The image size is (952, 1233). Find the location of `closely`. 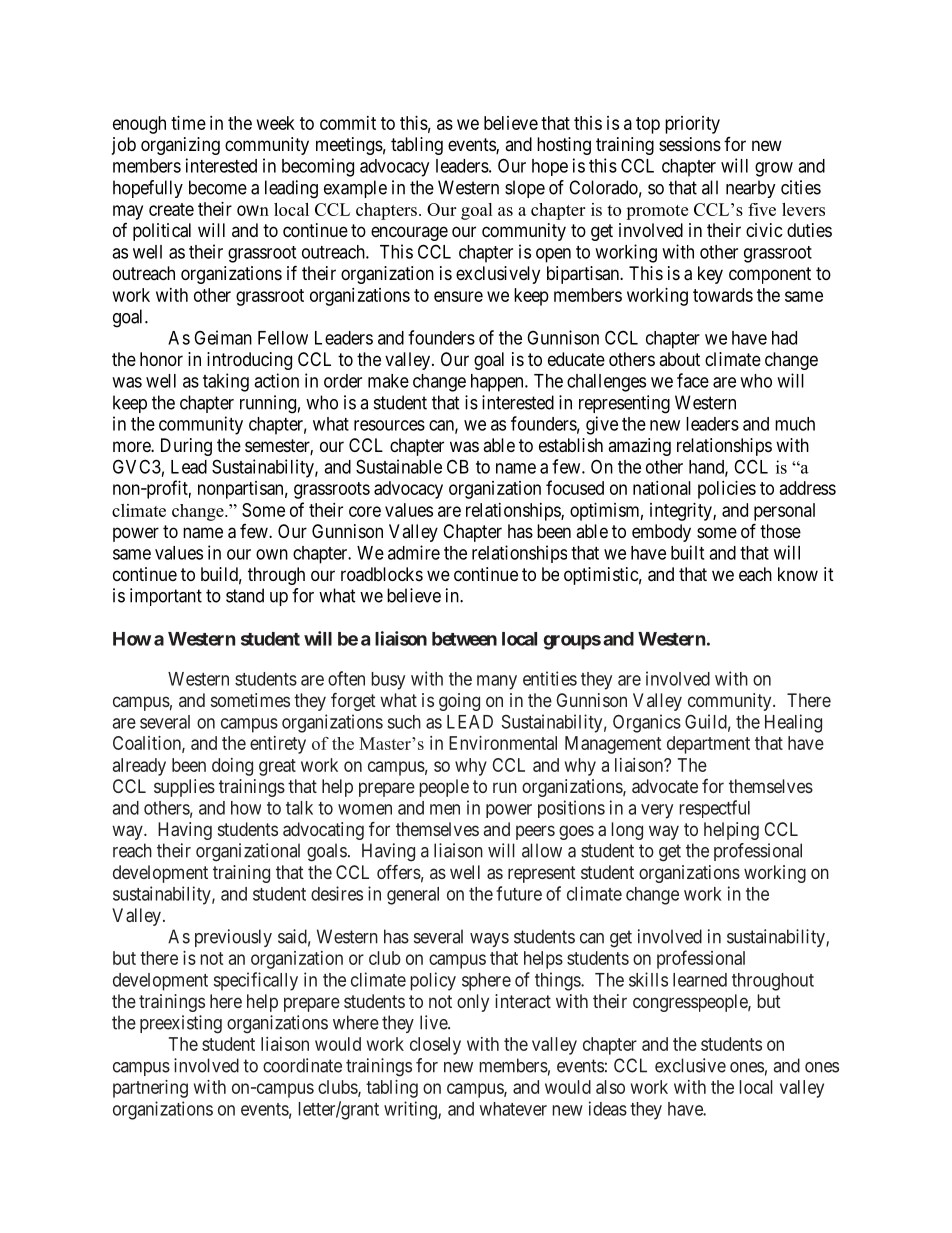

closely is located at coordinates (435, 1046).
